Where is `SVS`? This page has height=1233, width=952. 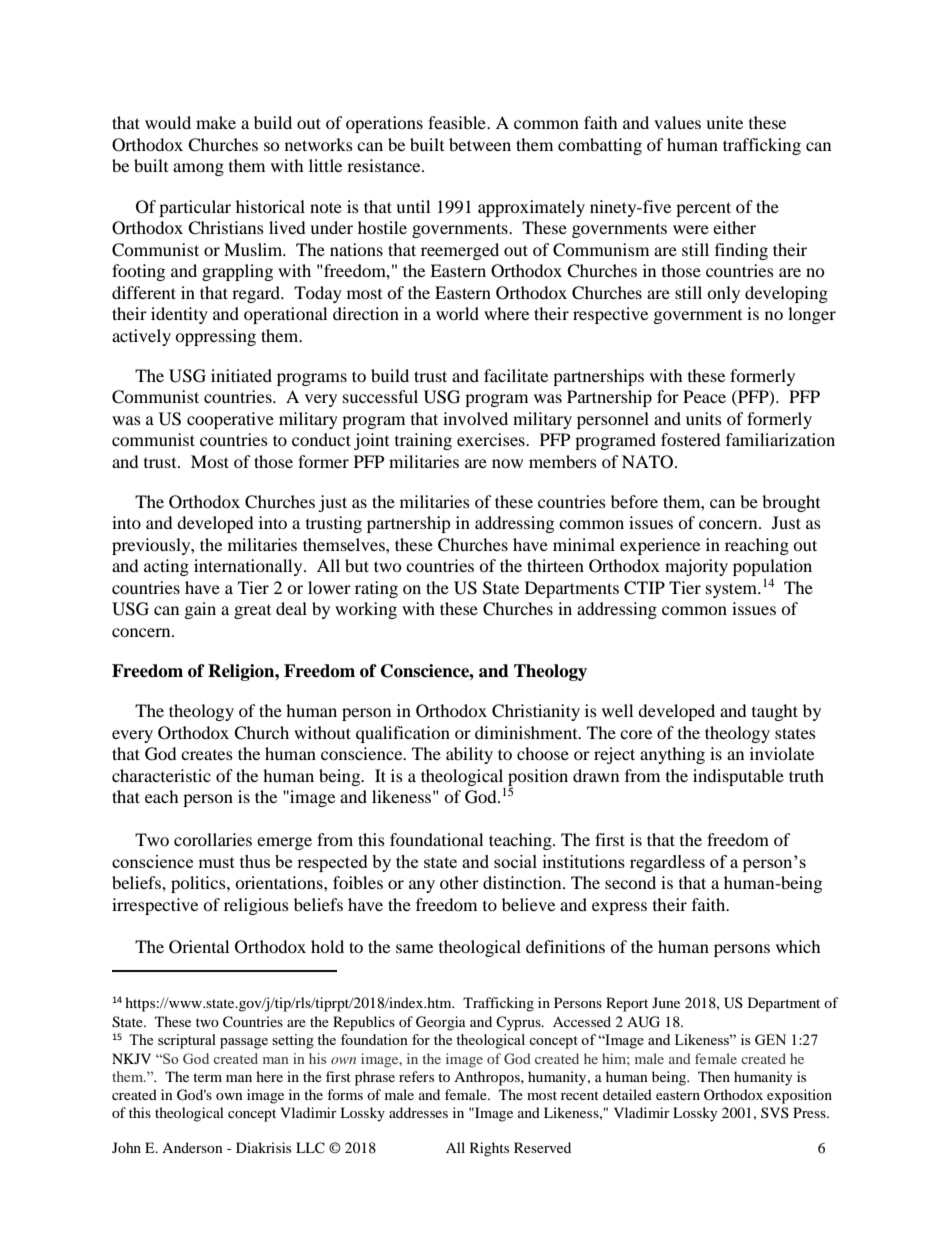 SVS is located at coordinates (775, 1112).
